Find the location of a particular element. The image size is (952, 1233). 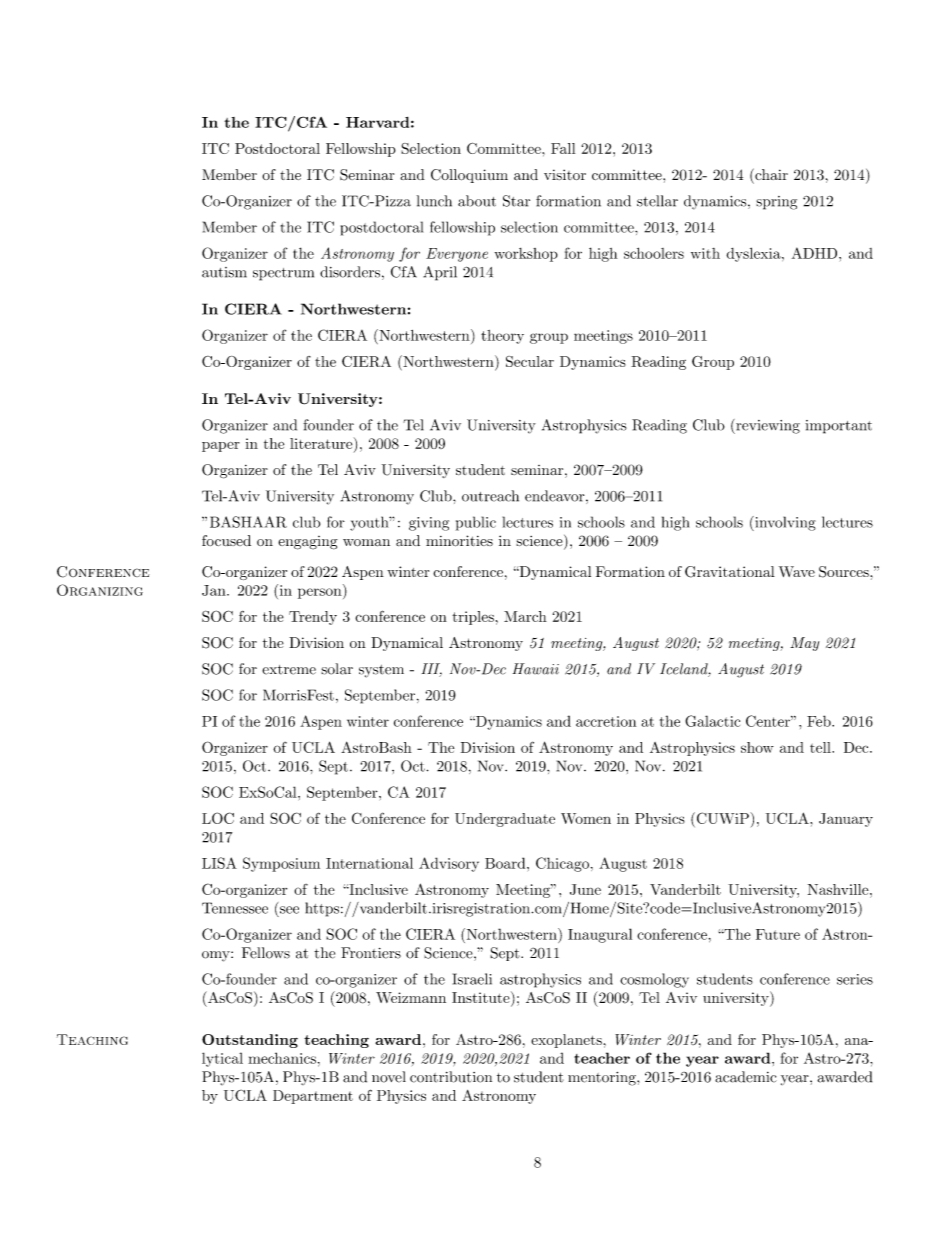

January is located at coordinates (846, 820).
